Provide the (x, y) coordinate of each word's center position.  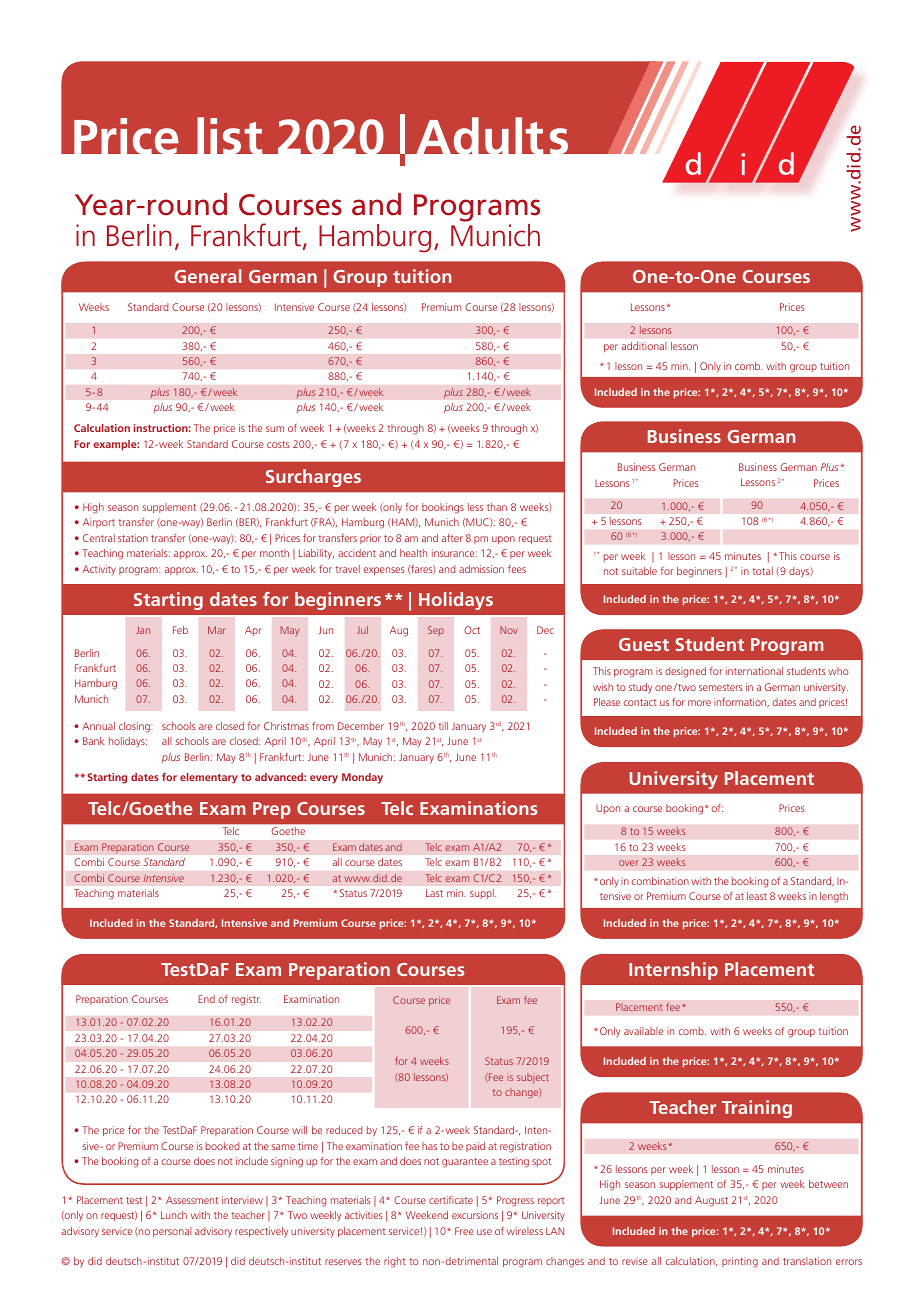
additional (644, 346)
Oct (472, 630)
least (757, 896)
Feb (180, 630)
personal (172, 1232)
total (762, 571)
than (497, 507)
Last (434, 893)
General (208, 276)
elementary (209, 778)
